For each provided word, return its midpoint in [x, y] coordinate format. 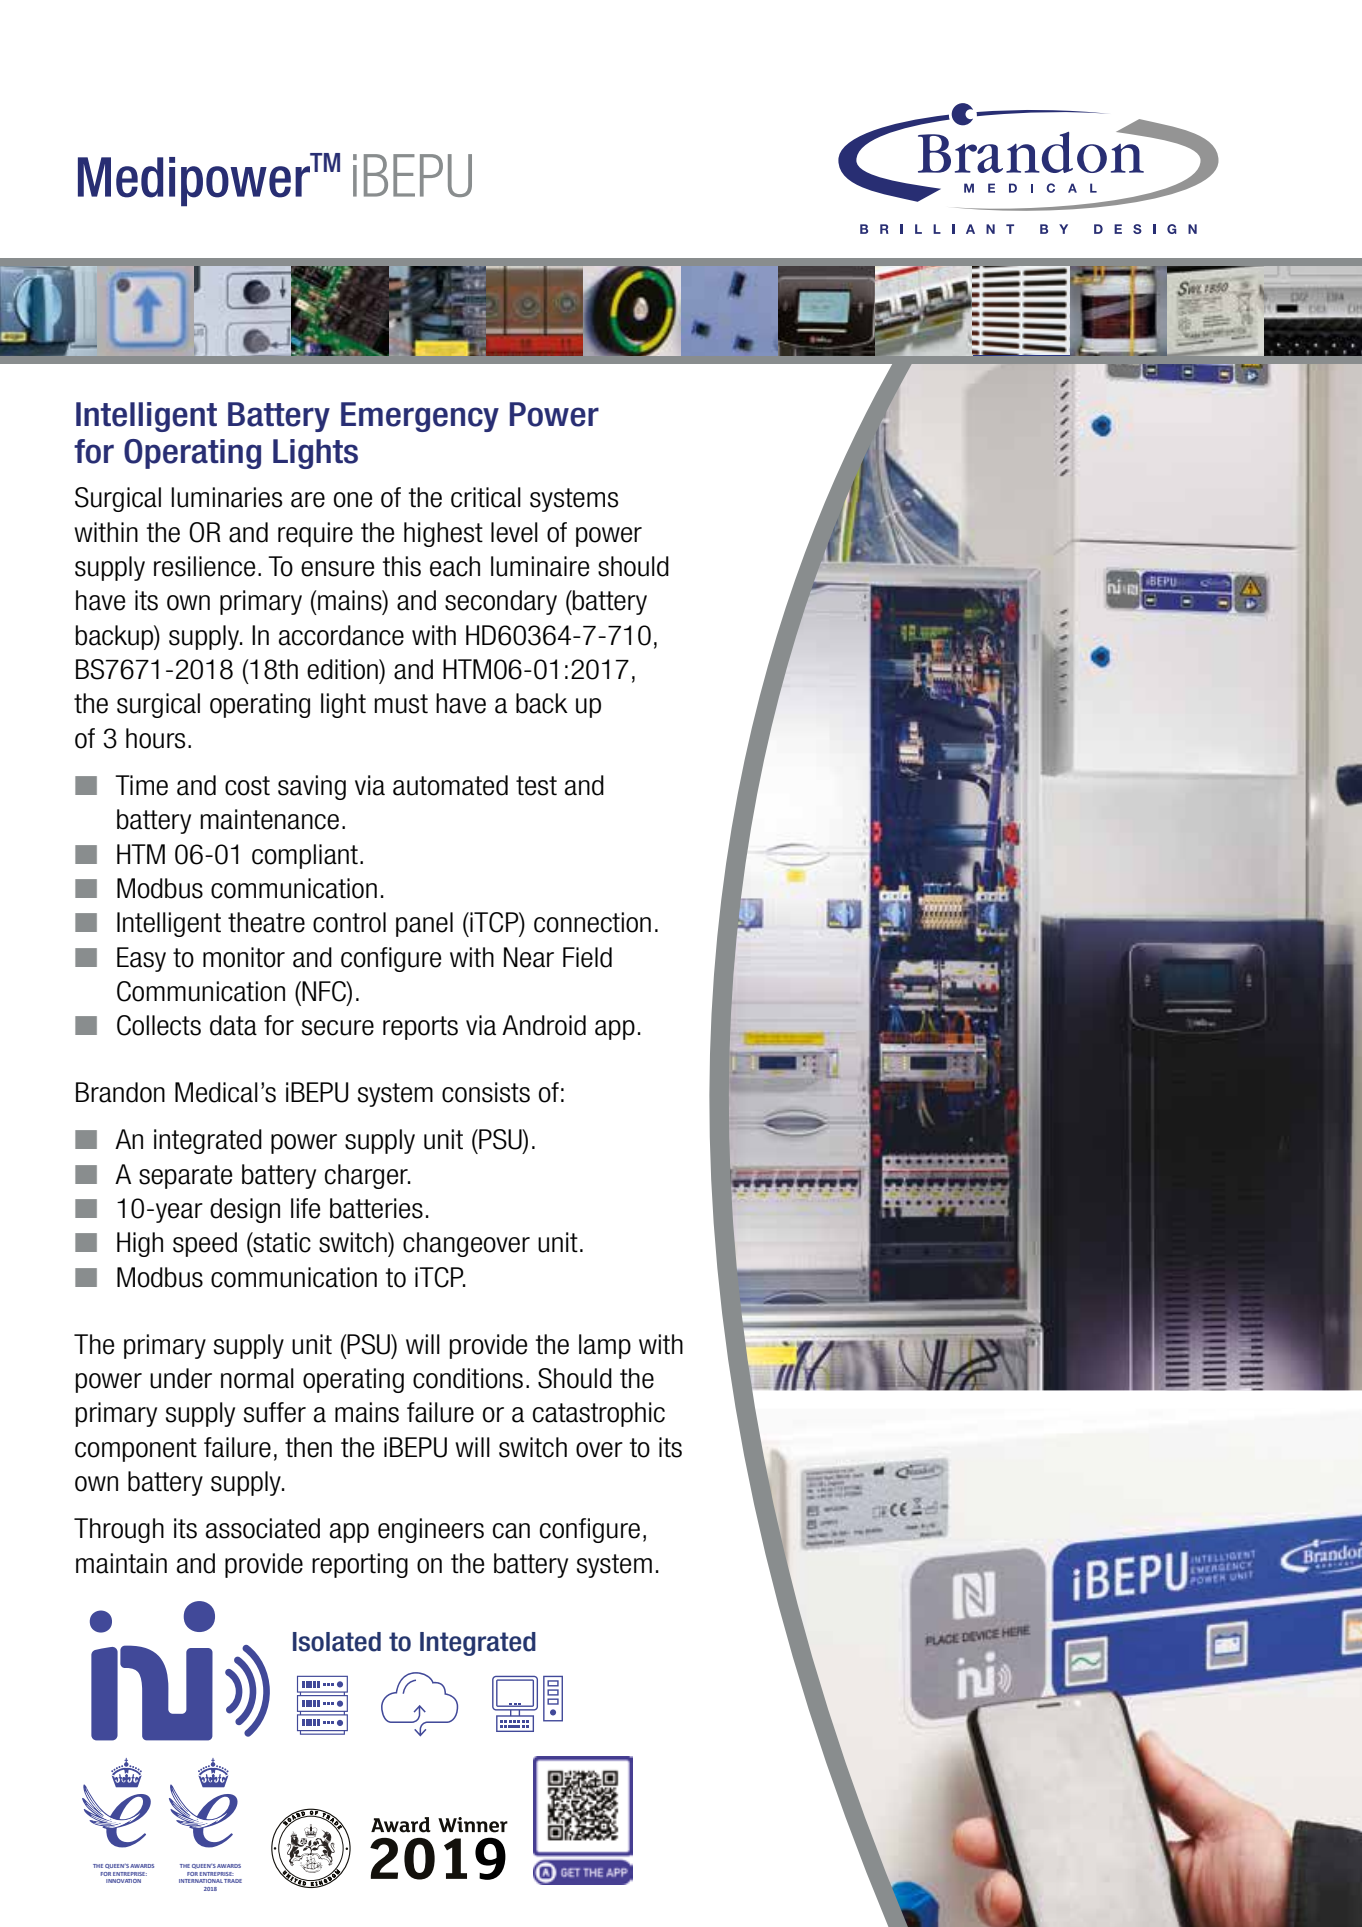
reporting [360, 1565]
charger [367, 1176]
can [511, 1531]
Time [141, 785]
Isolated [337, 1642]
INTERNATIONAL [201, 1881]
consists [486, 1092]
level [514, 532]
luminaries [226, 497]
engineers [431, 1530]
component [136, 1450]
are [308, 500]
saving [312, 787]
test [536, 786]
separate [185, 1177]
